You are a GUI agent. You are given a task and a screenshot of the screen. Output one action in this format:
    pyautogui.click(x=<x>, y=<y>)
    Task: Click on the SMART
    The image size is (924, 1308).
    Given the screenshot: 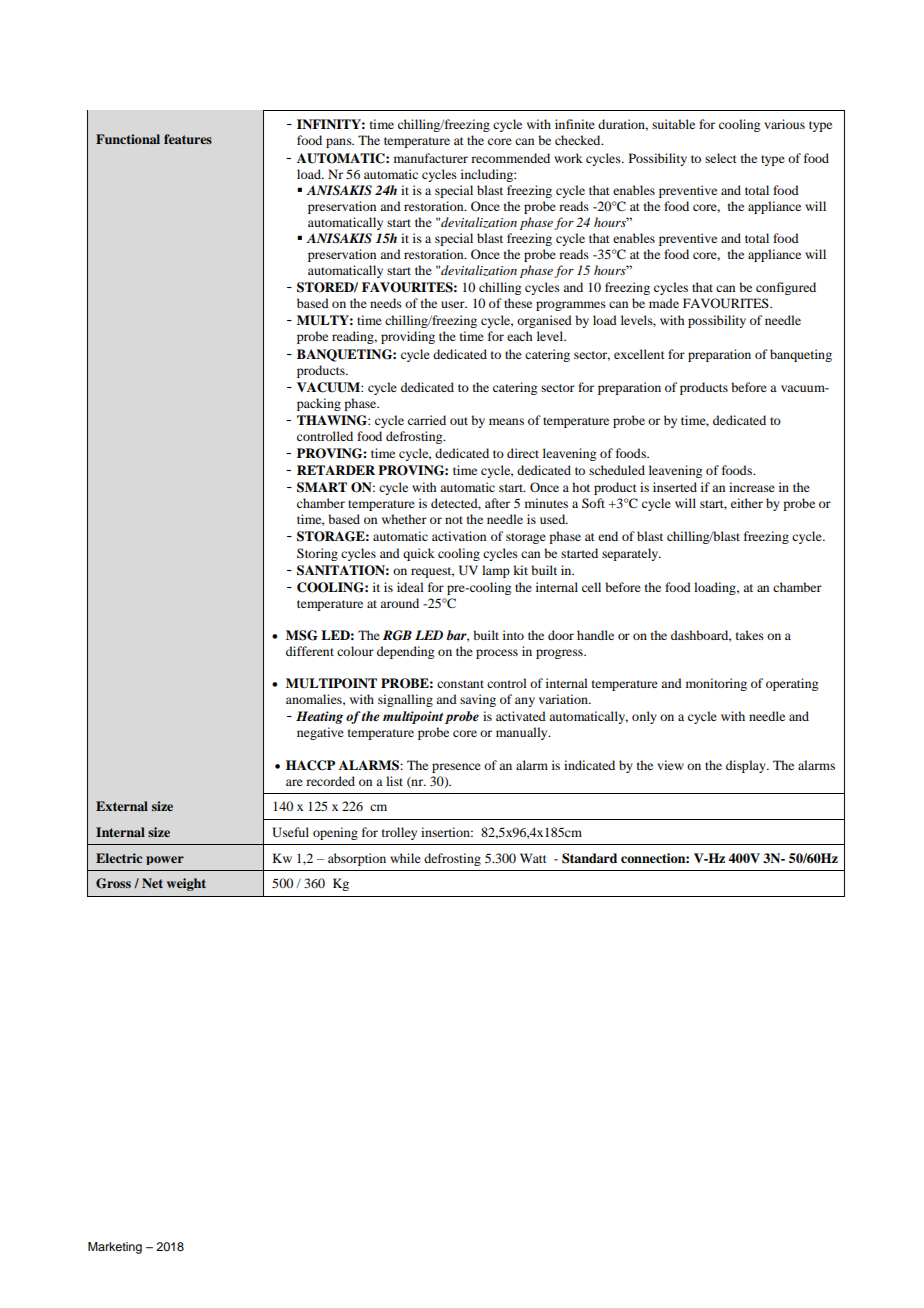 What is the action you would take?
    pyautogui.click(x=322, y=487)
